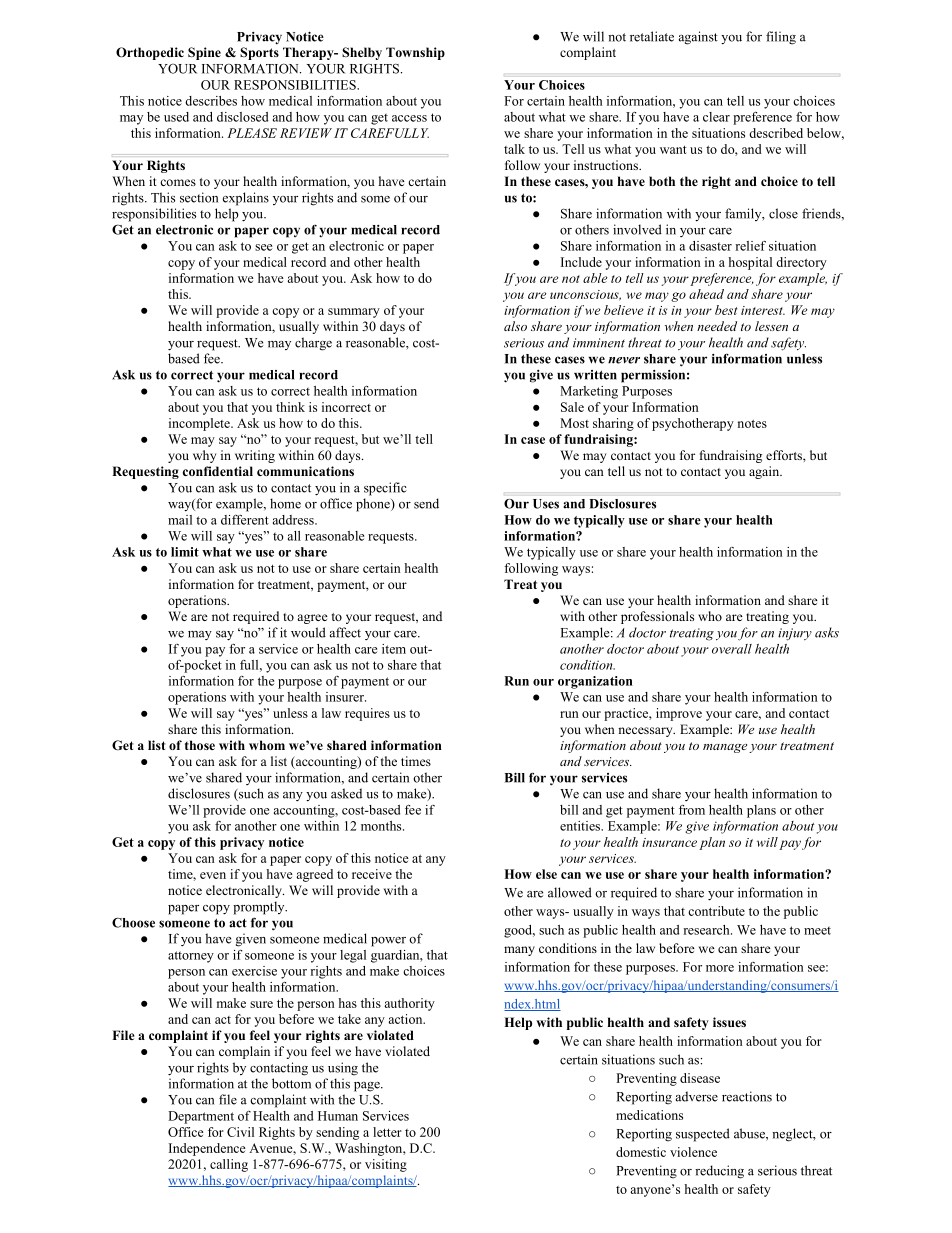 The width and height of the image is (952, 1233). I want to click on Township, so click(415, 53).
